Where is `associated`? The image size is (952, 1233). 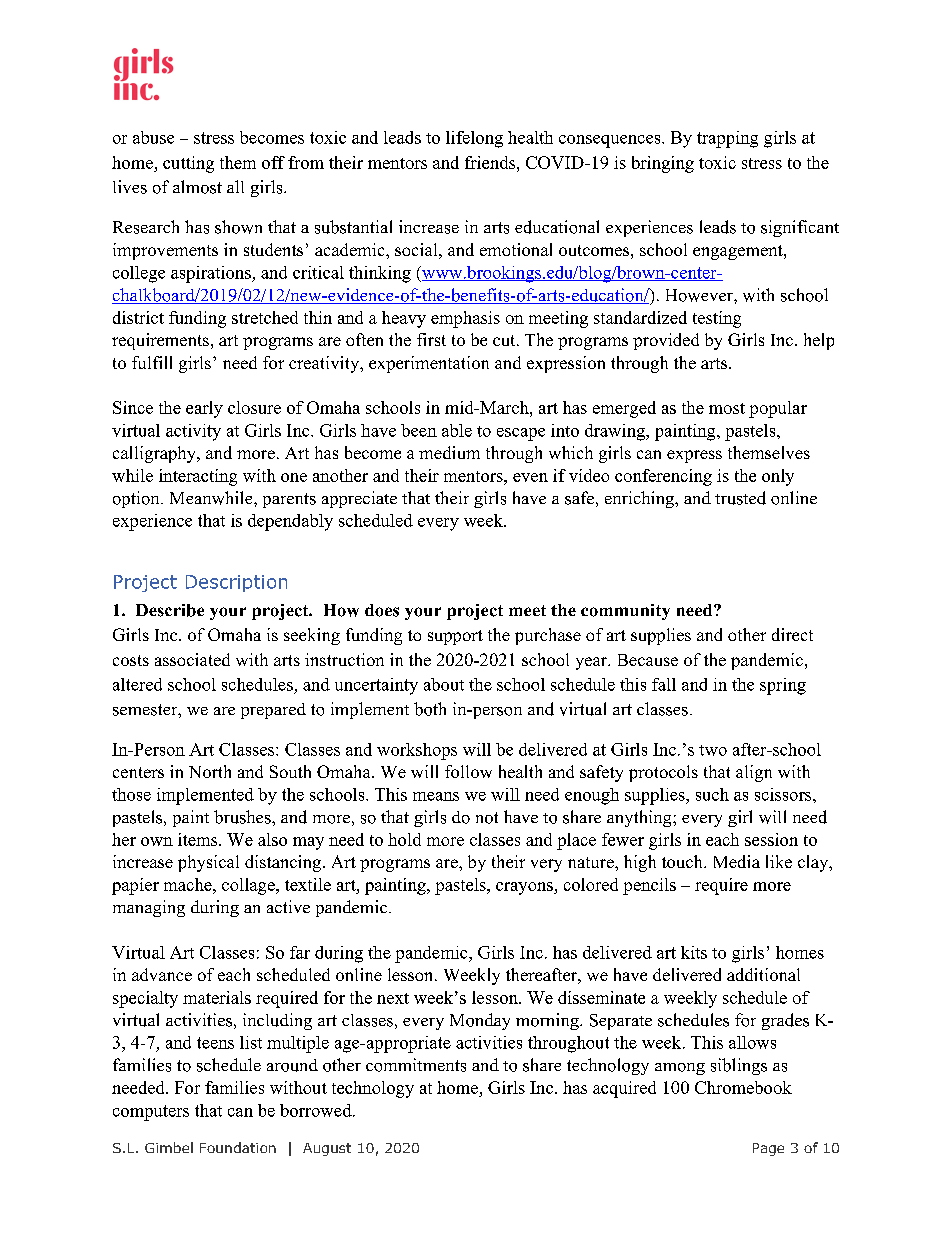
associated is located at coordinates (192, 659).
